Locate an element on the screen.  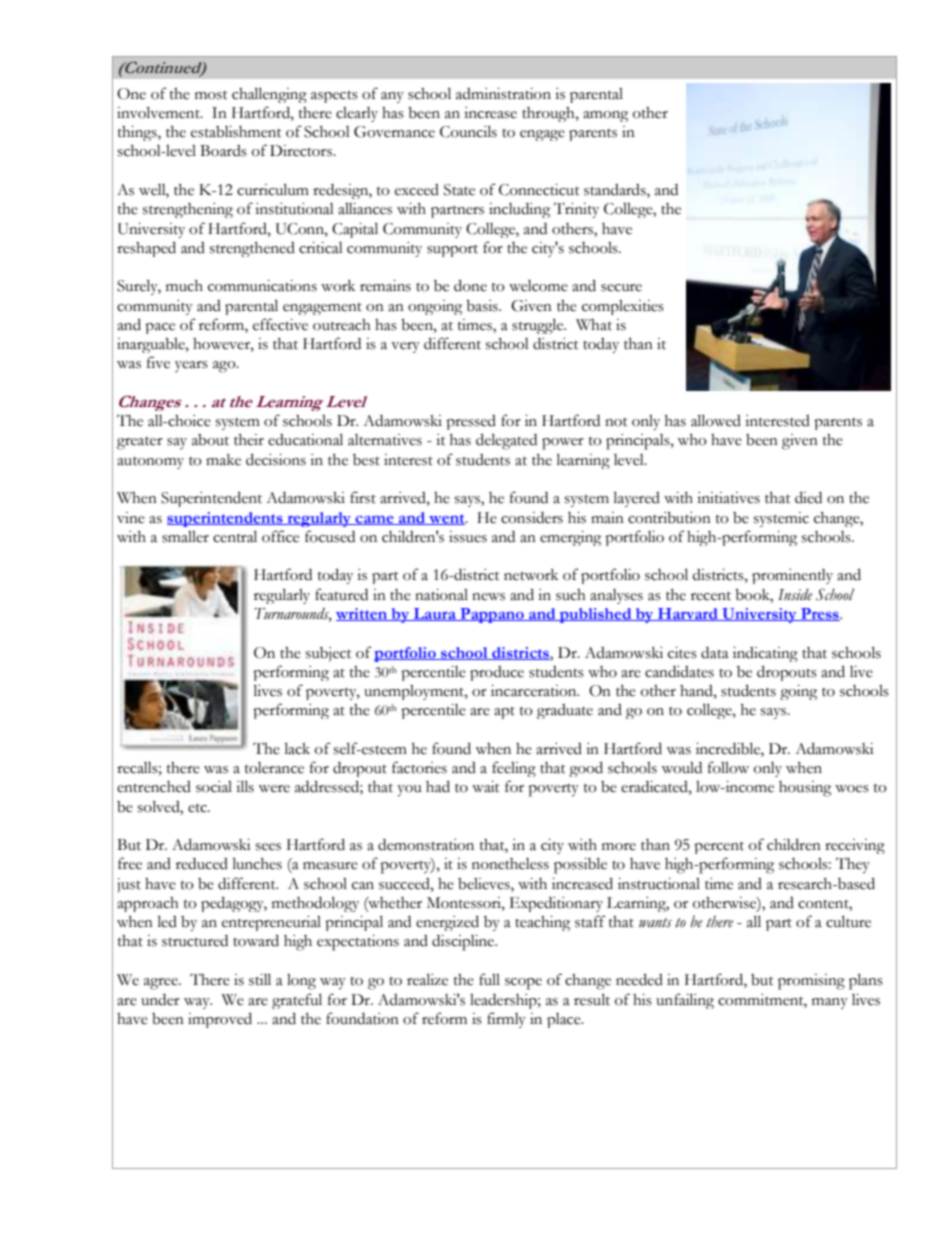
improved is located at coordinates (220, 1020).
